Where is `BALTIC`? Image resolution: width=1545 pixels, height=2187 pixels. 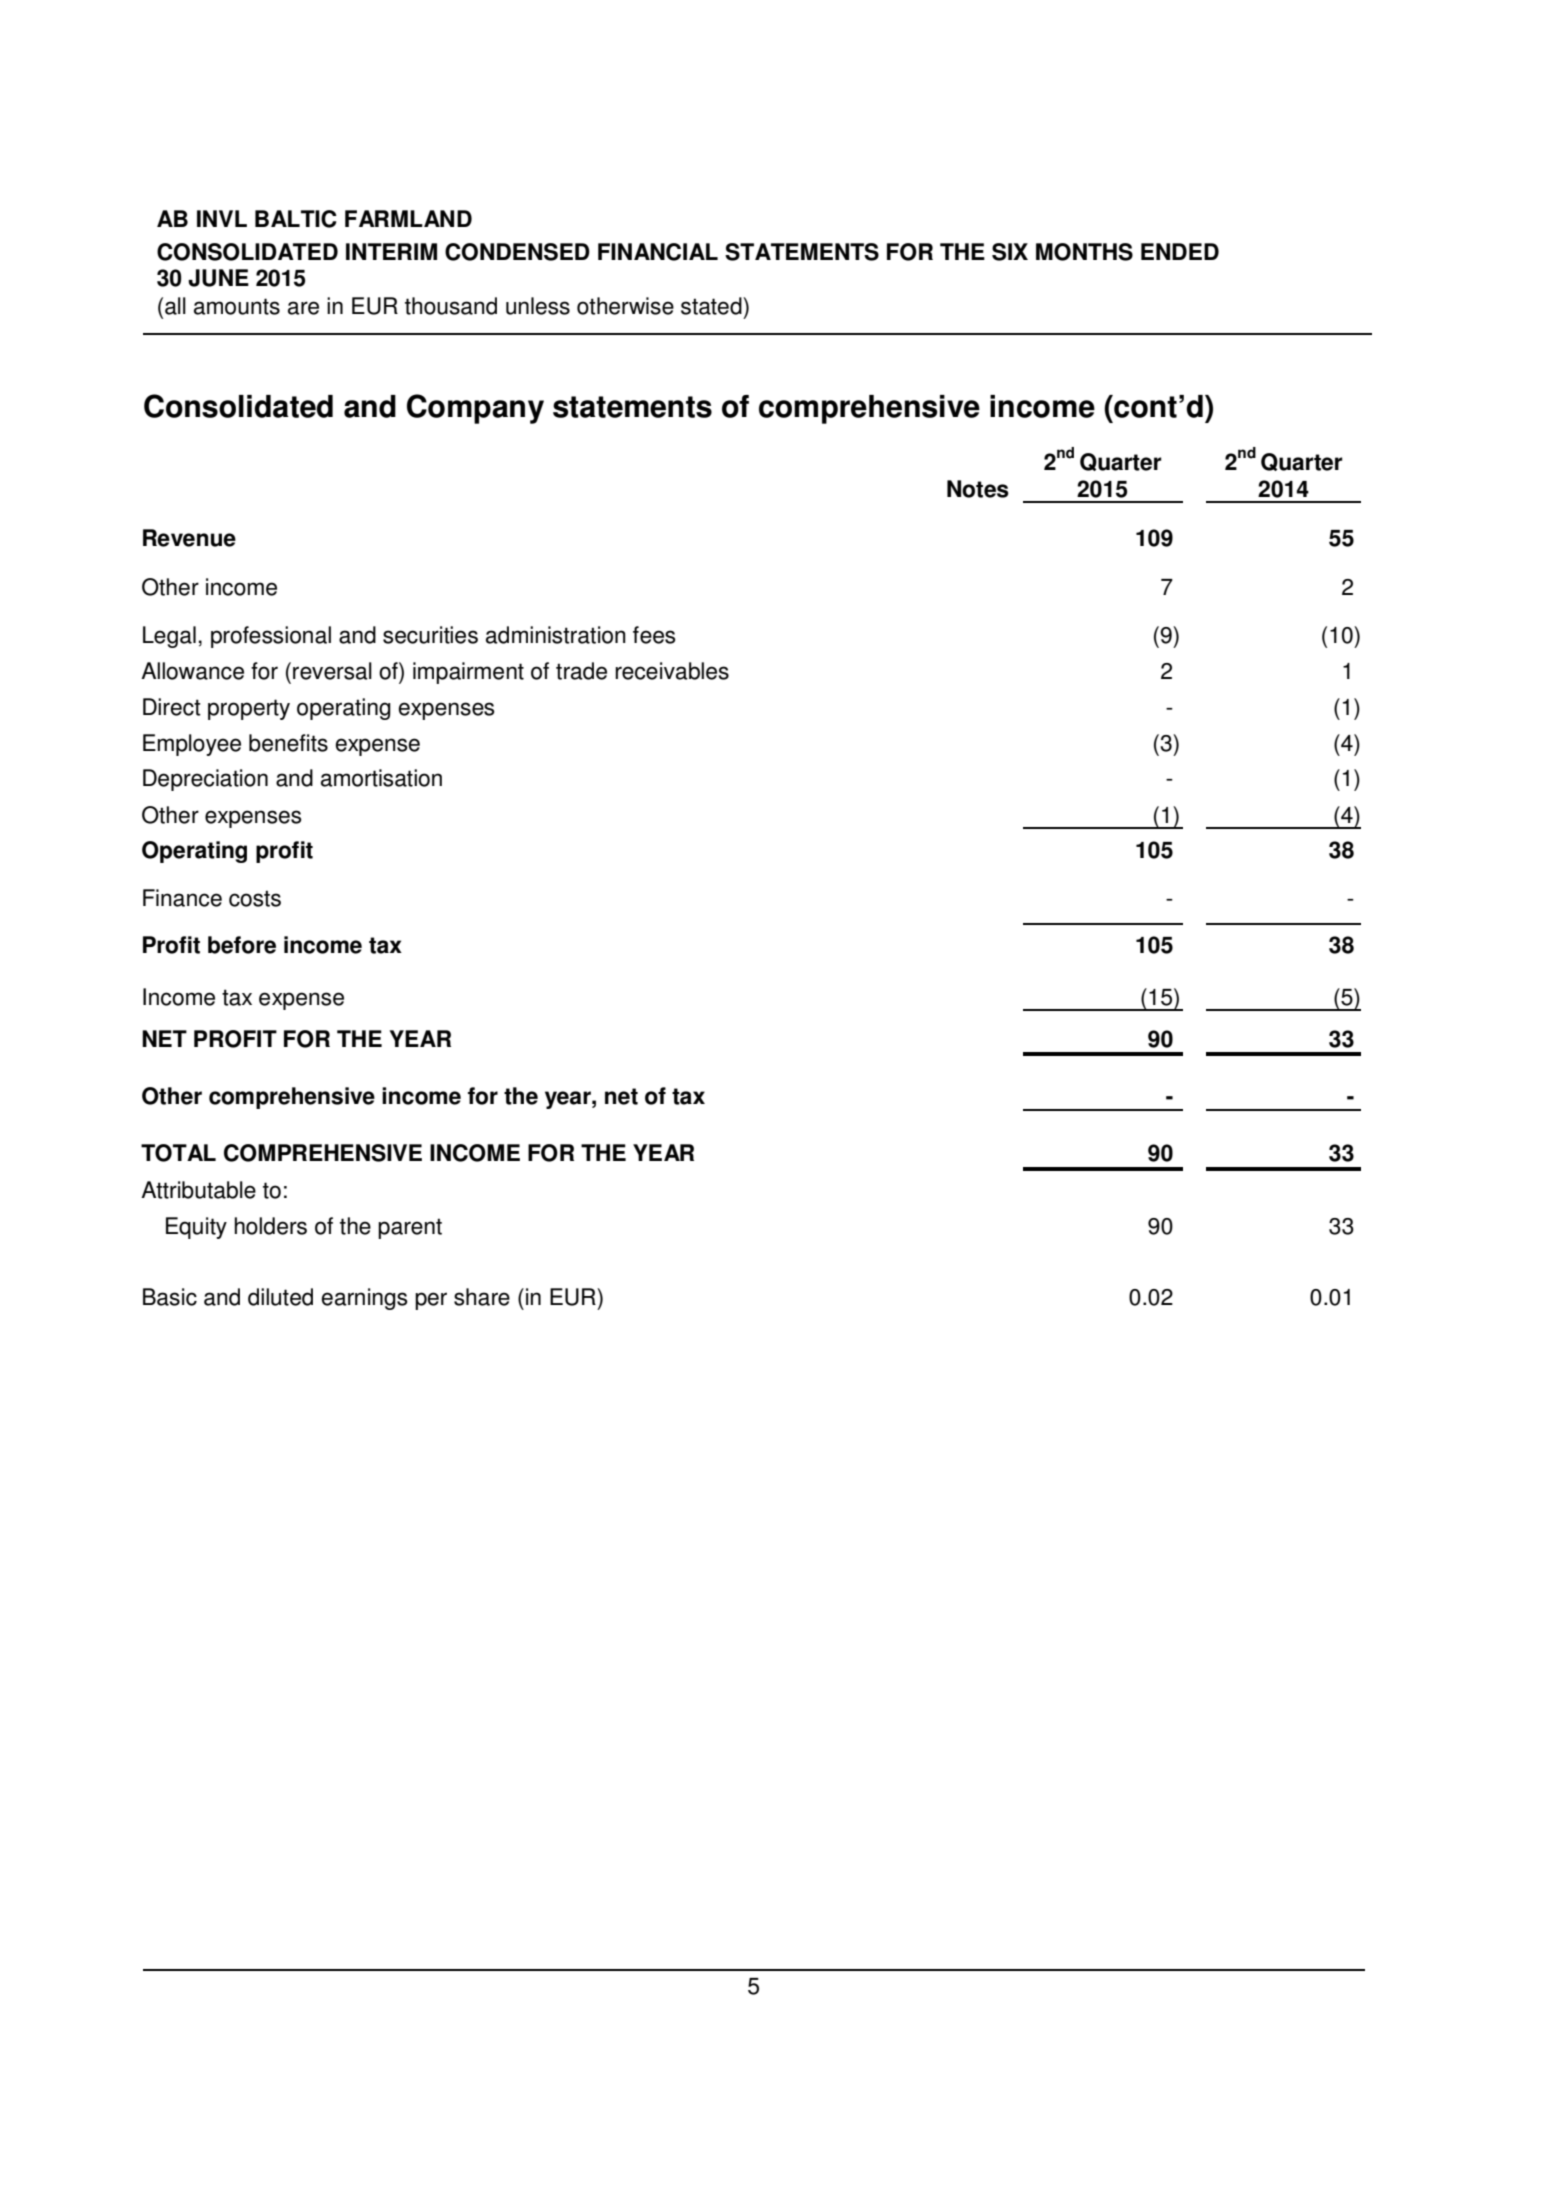 BALTIC is located at coordinates (296, 219).
